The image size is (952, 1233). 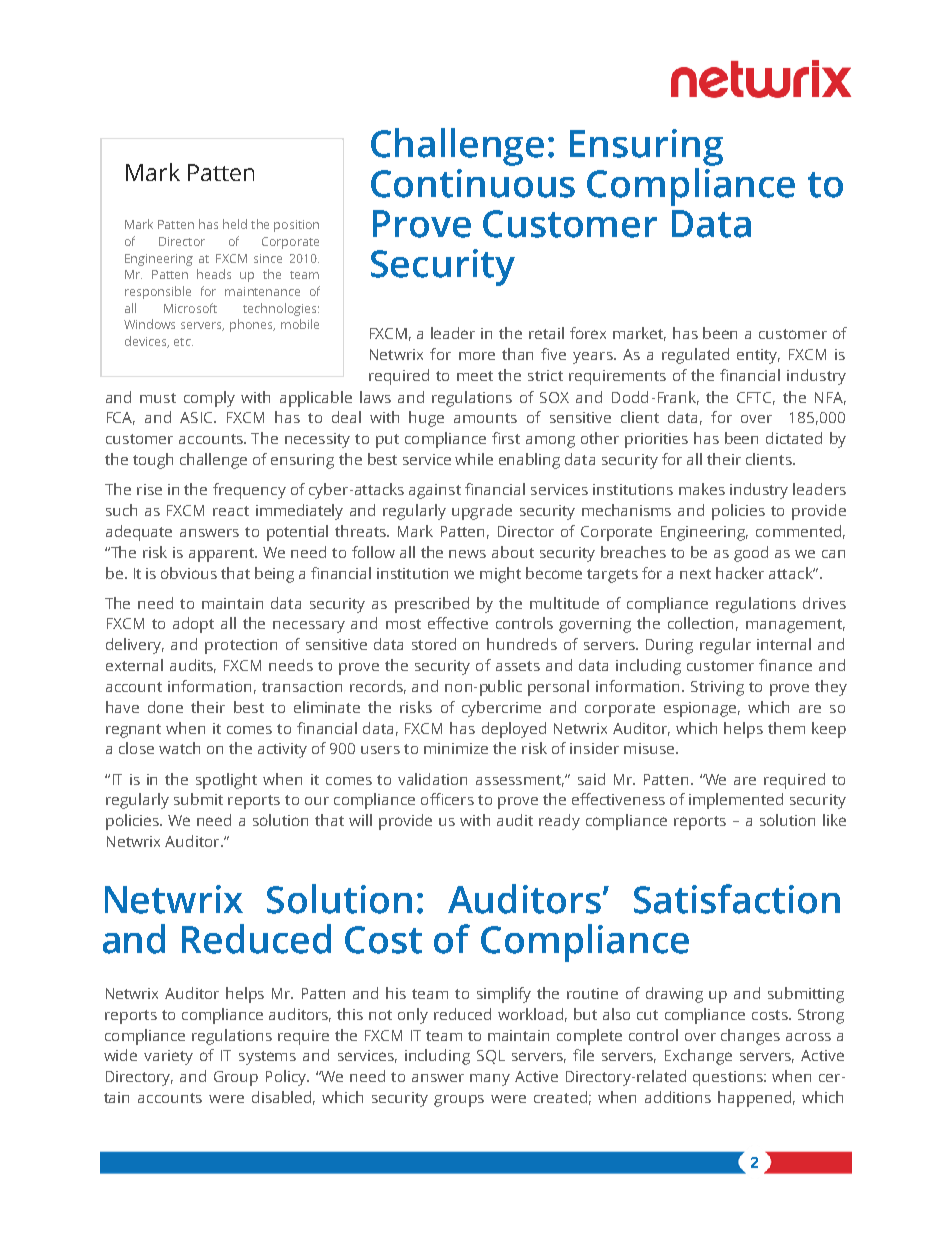 I want to click on CFTC, so click(x=756, y=398).
